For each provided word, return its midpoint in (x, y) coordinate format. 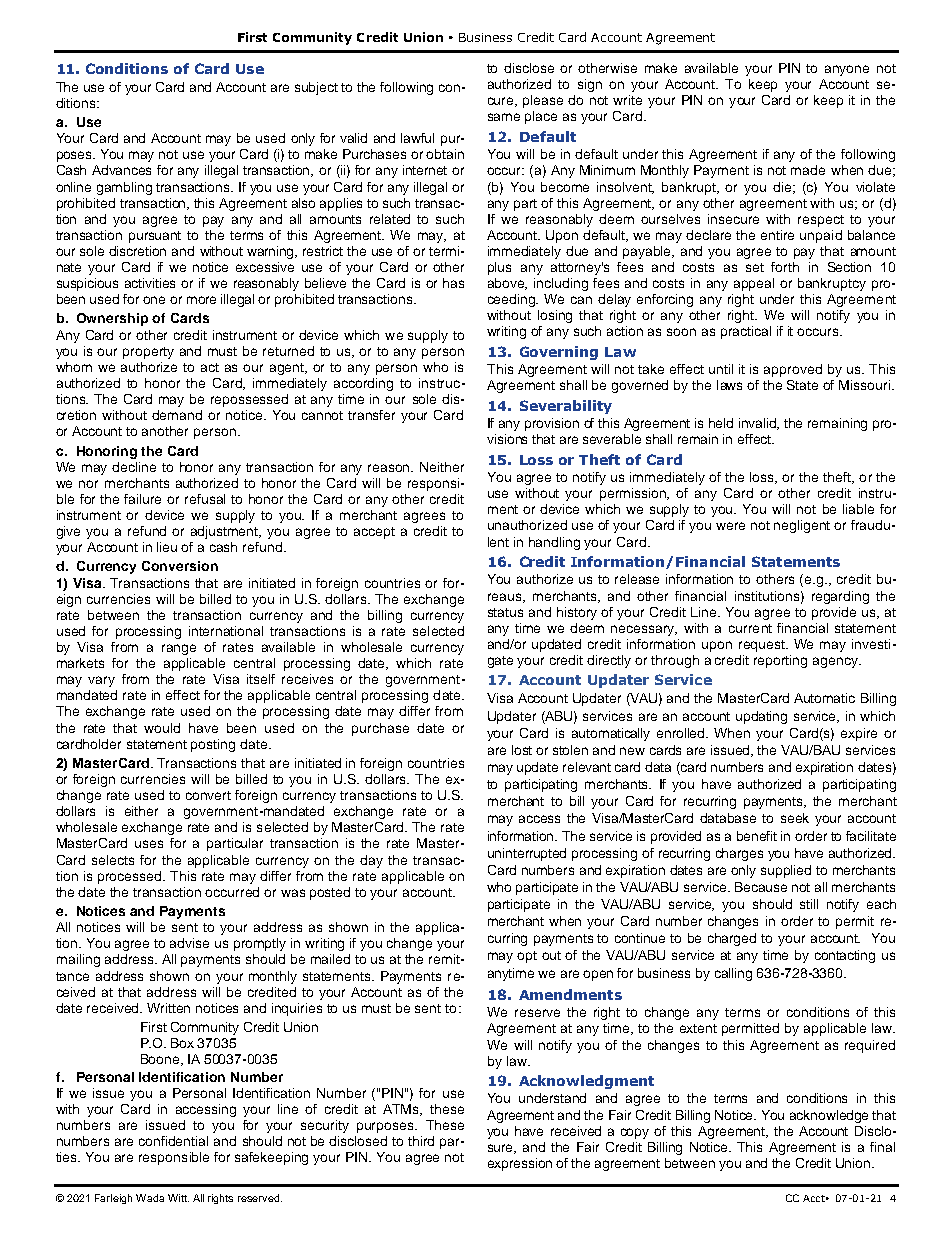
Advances (121, 170)
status (505, 612)
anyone (847, 70)
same (504, 117)
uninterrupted (527, 854)
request (763, 646)
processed (131, 877)
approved (793, 370)
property (148, 353)
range (179, 649)
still (809, 904)
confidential (173, 1141)
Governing (559, 353)
